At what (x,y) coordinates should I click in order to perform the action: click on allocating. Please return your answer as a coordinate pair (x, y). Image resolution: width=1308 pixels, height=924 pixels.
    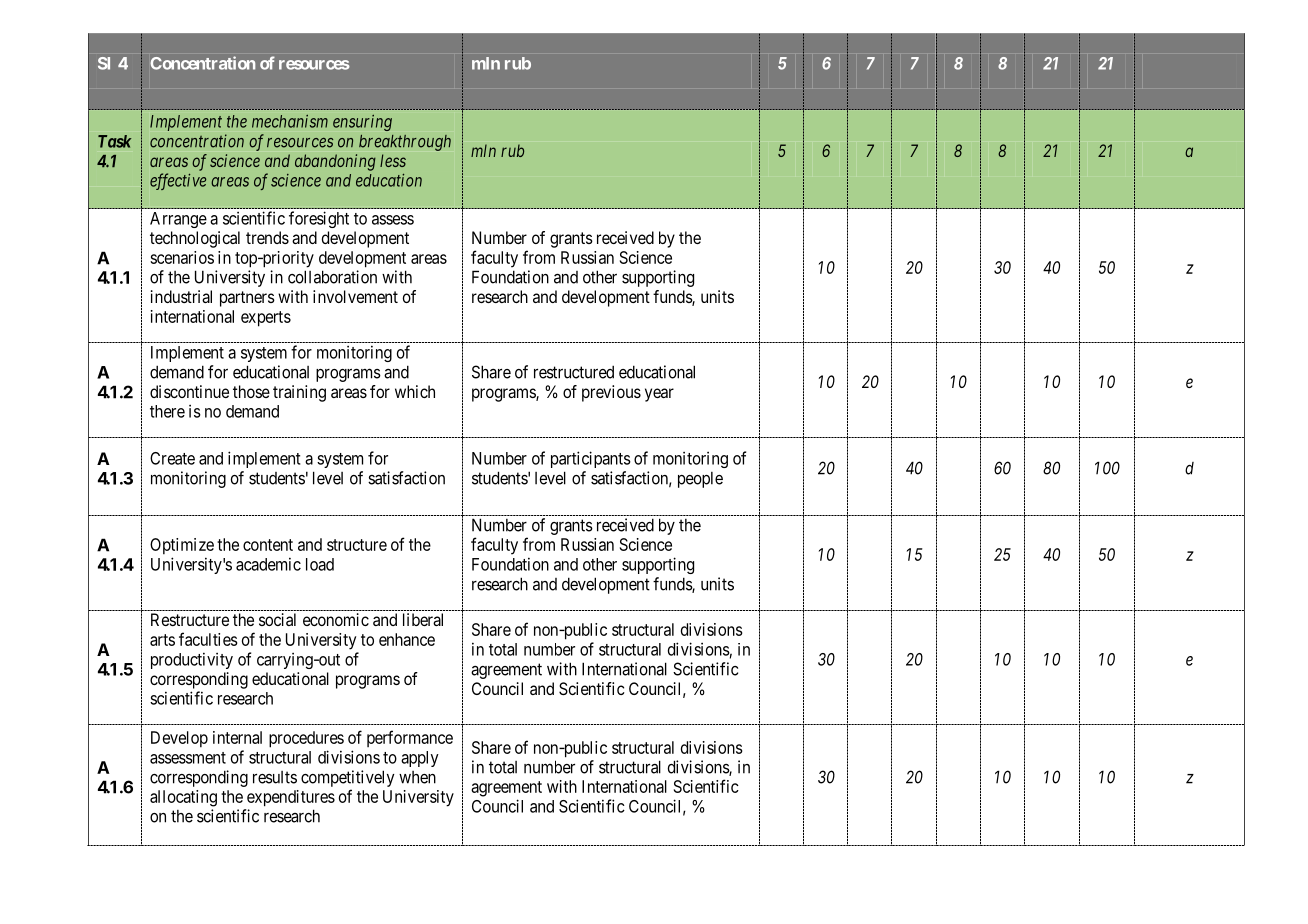
    Looking at the image, I should click on (183, 798).
